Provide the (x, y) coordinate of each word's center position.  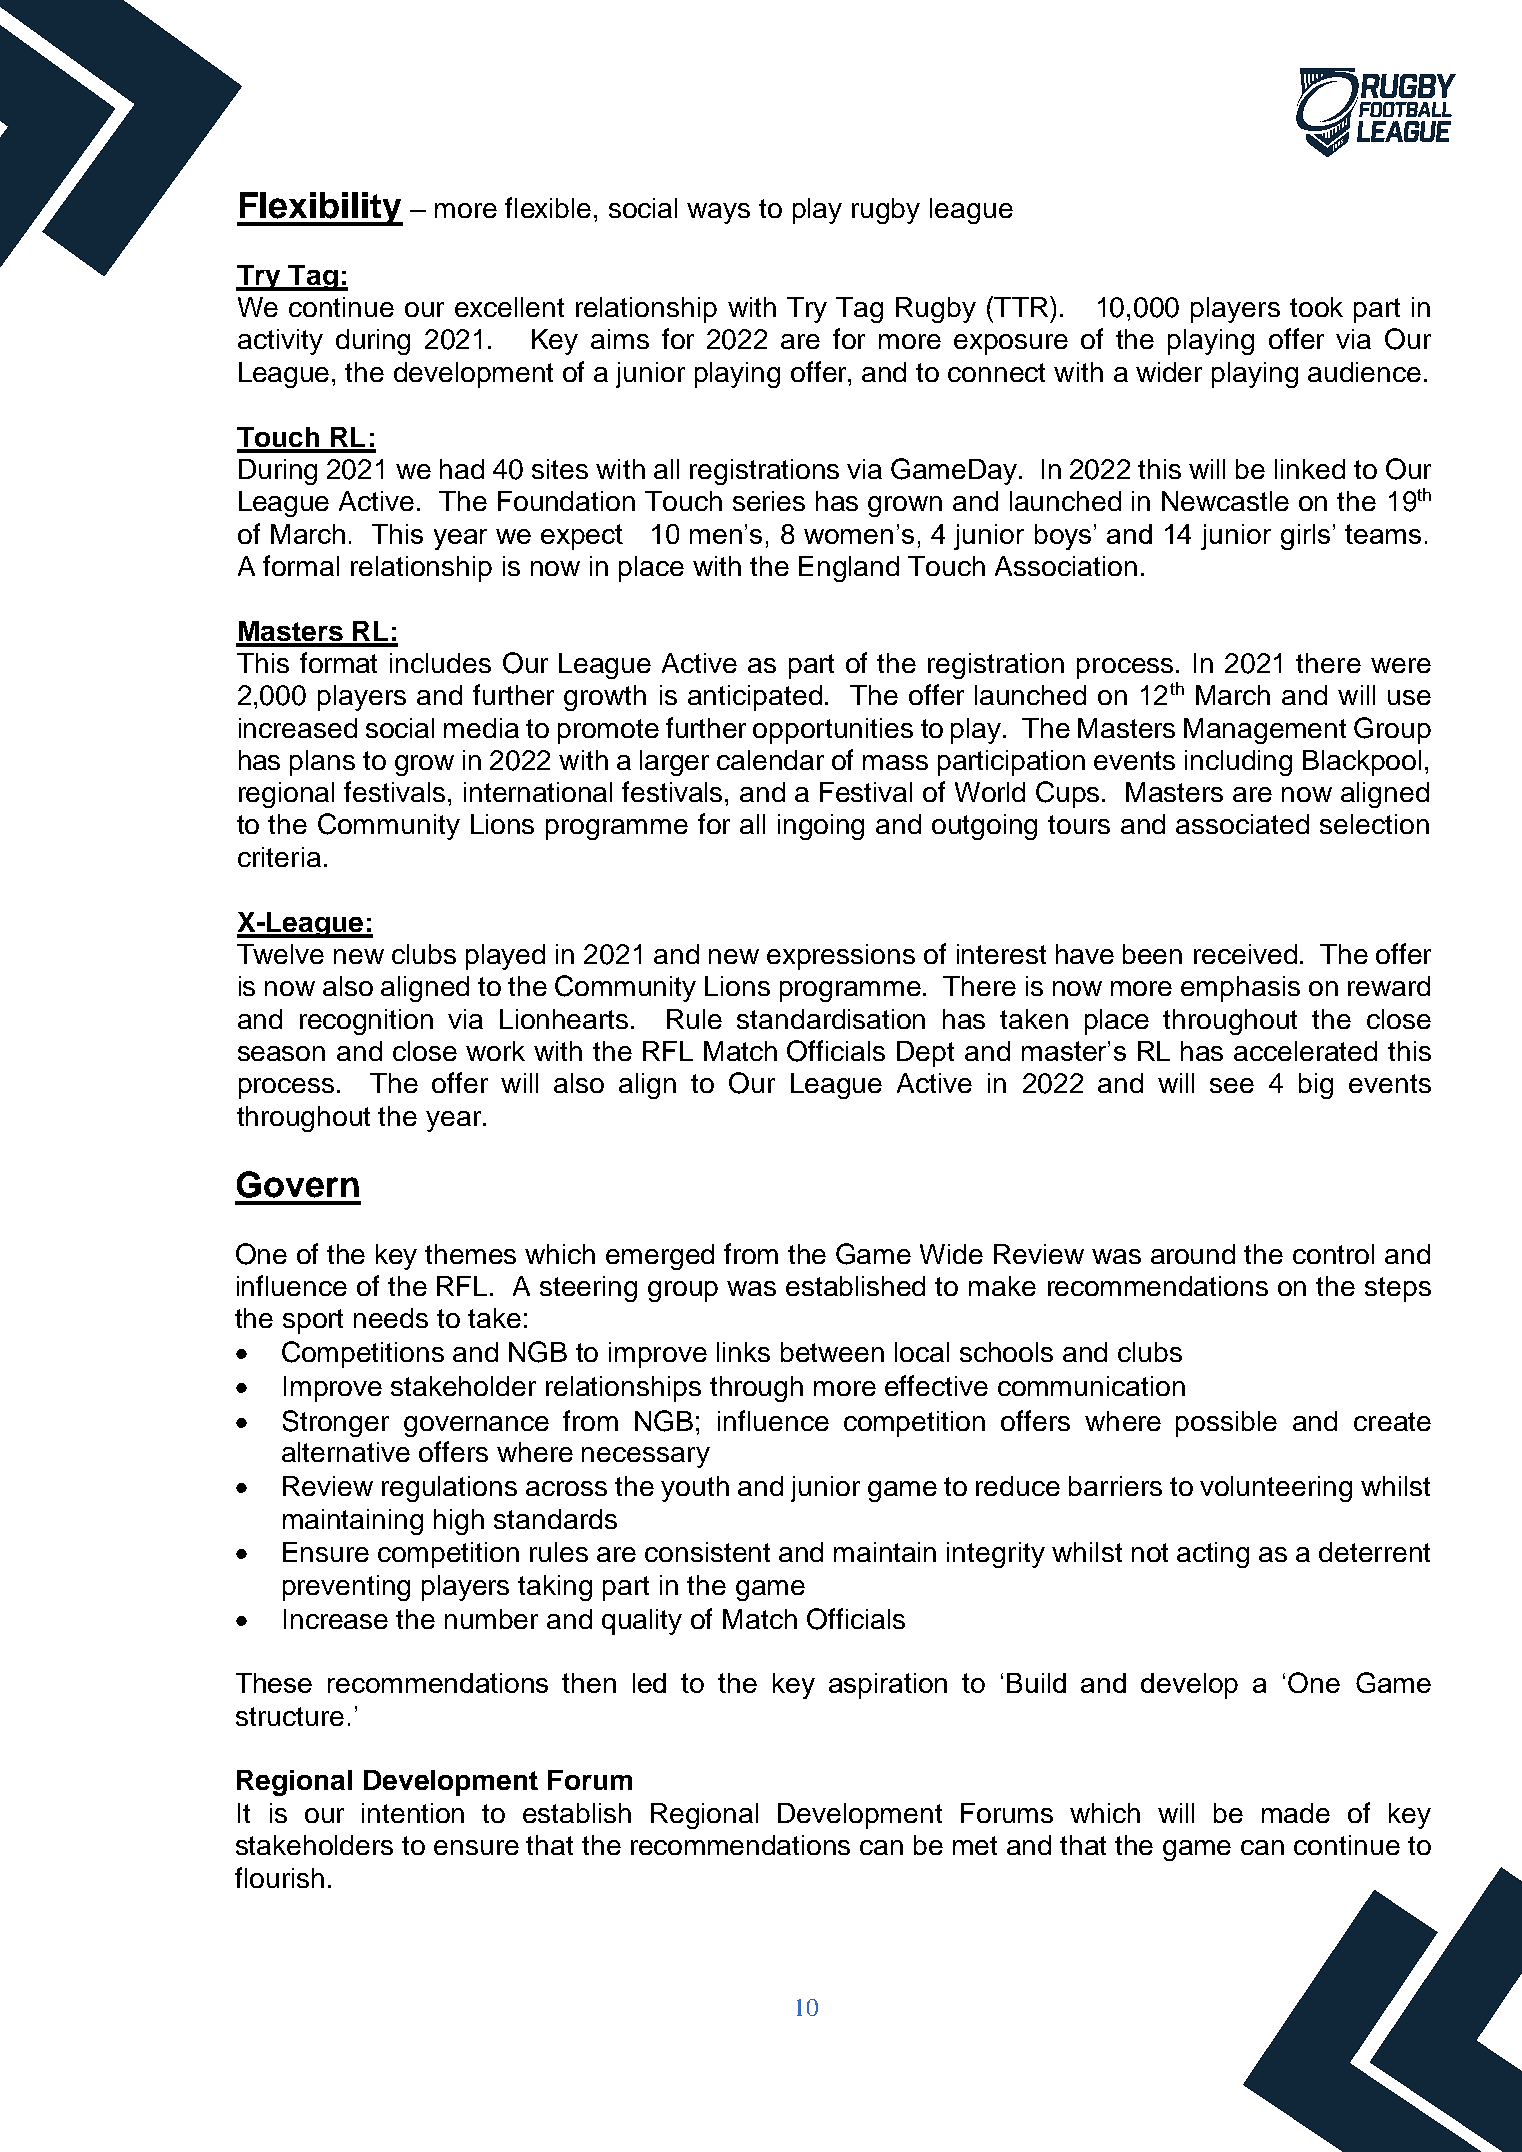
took (1316, 307)
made (1296, 1813)
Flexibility (320, 209)
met (975, 1845)
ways (718, 213)
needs (391, 1318)
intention (413, 1813)
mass (895, 762)
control (1333, 1254)
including (1238, 763)
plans (322, 763)
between (832, 1352)
